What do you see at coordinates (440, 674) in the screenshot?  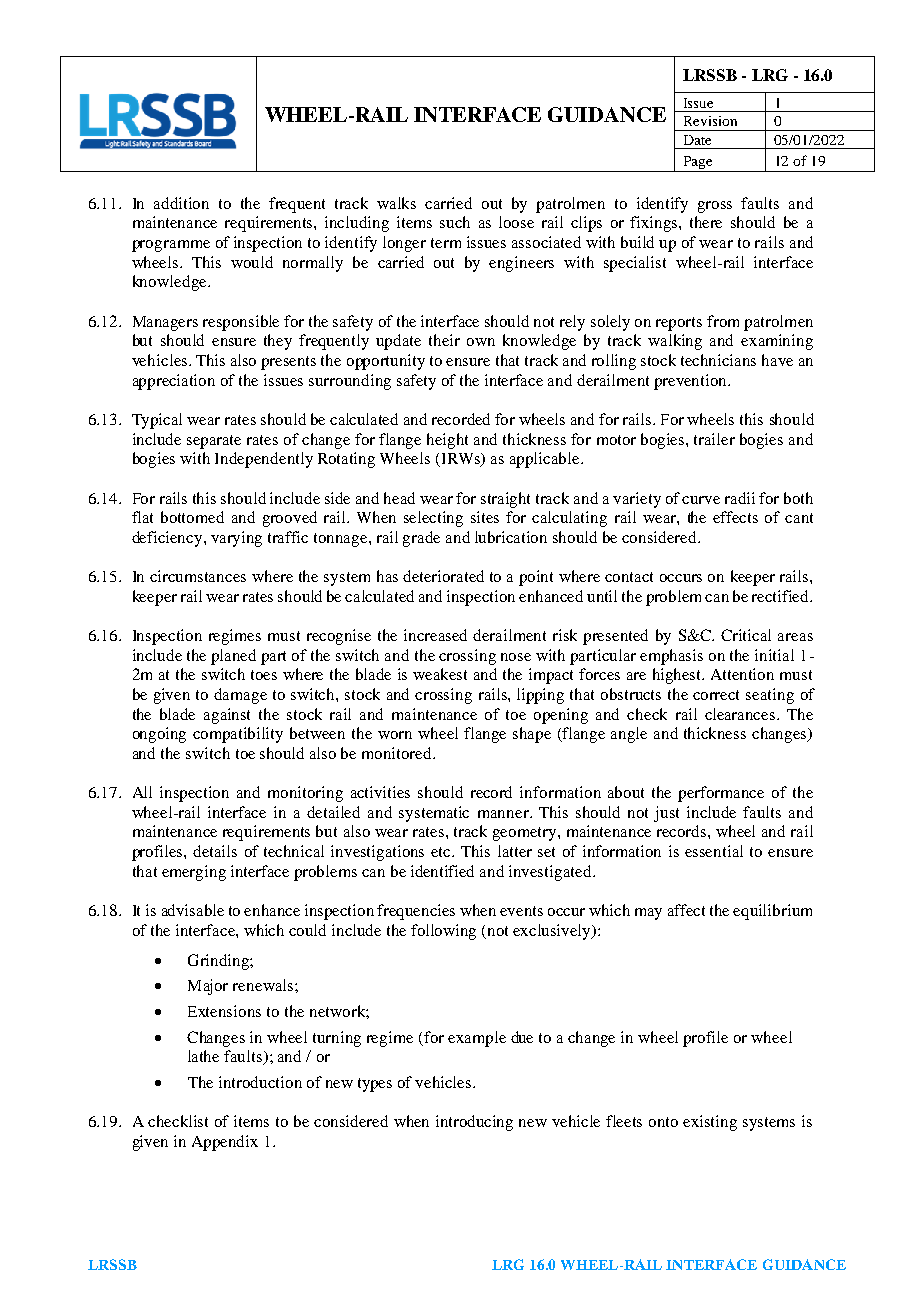 I see `weakest` at bounding box center [440, 674].
